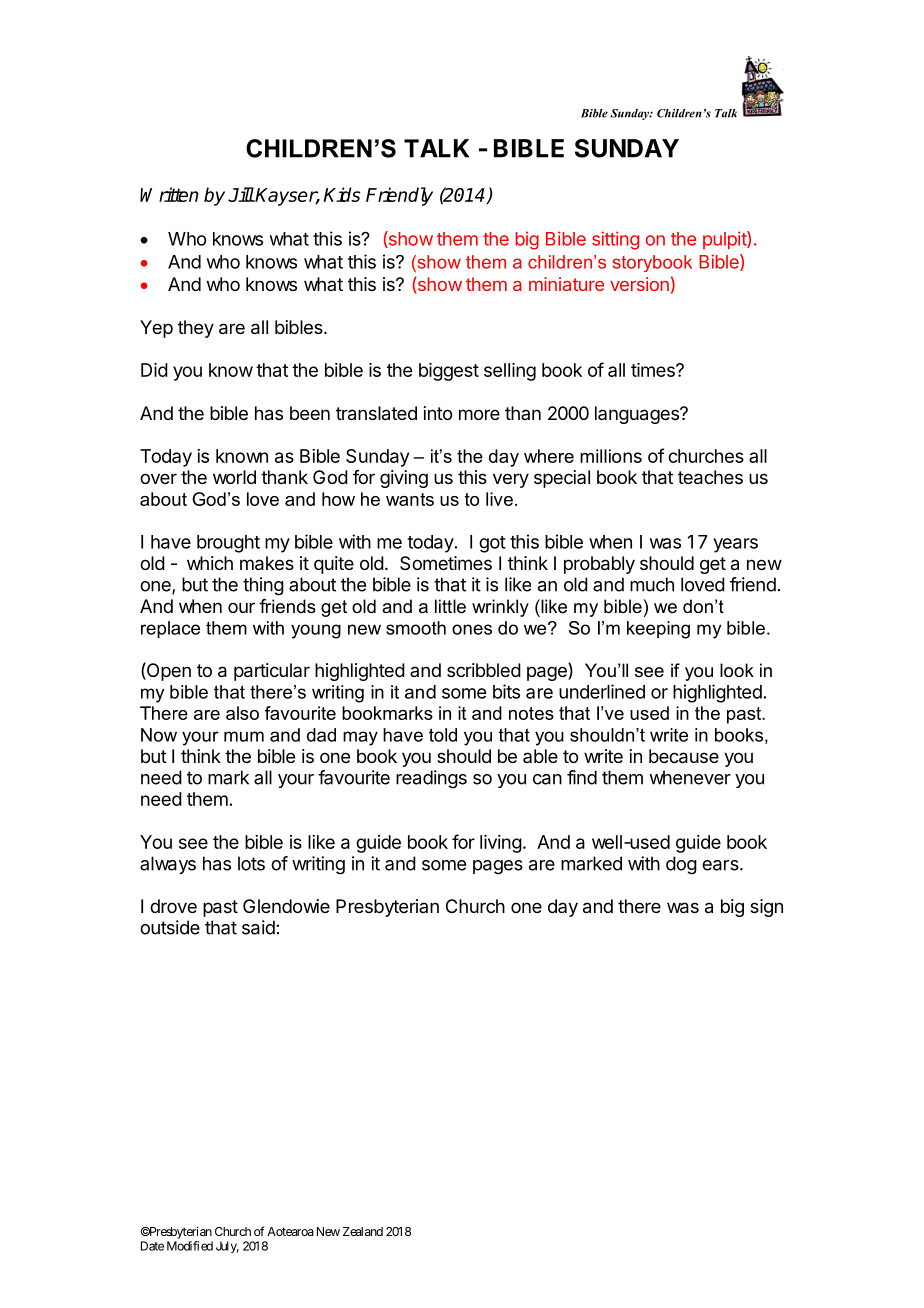 Image resolution: width=924 pixels, height=1308 pixels. What do you see at coordinates (258, 927) in the page?
I see `said` at bounding box center [258, 927].
